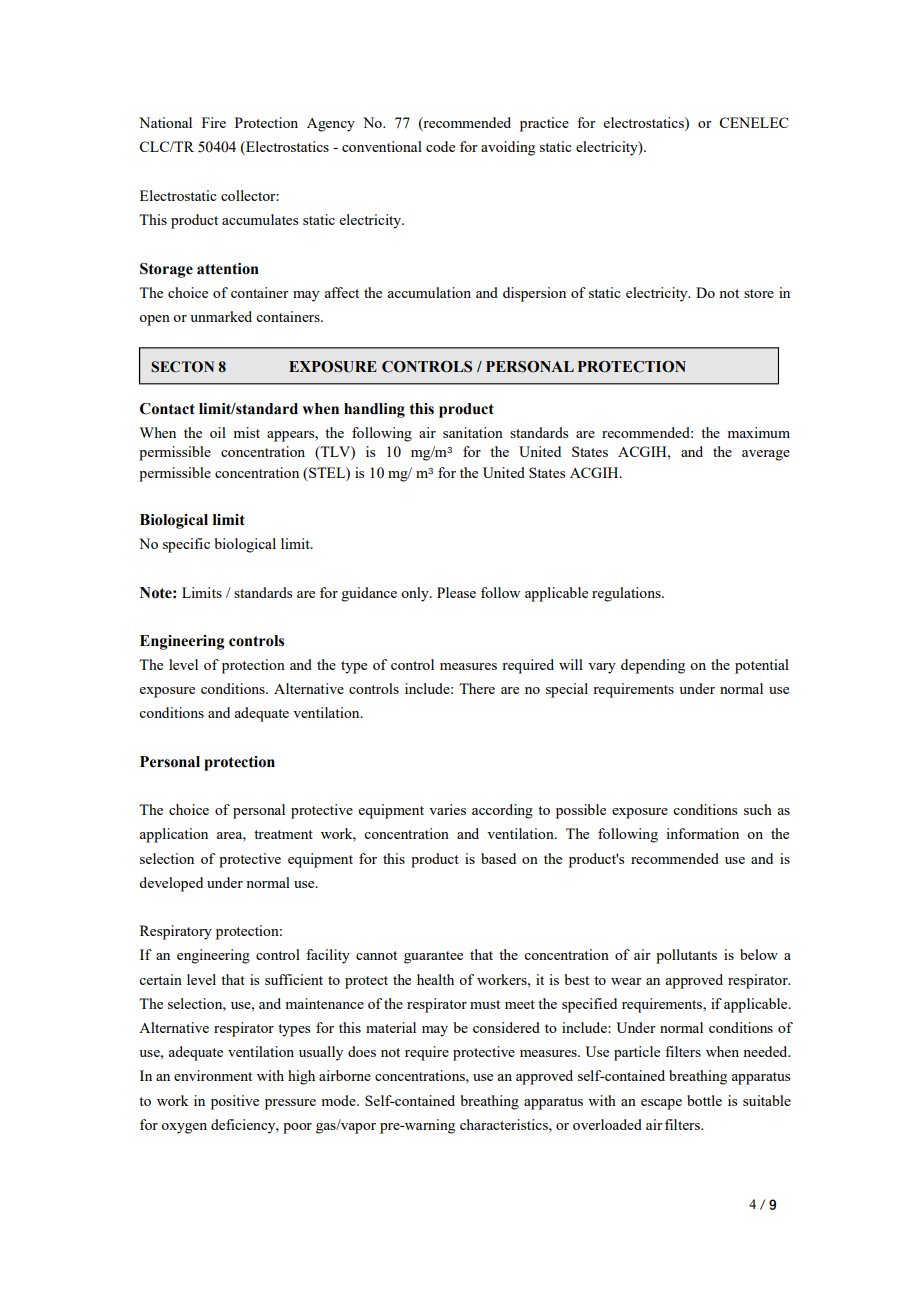  What do you see at coordinates (506, 1027) in the page?
I see `considered` at bounding box center [506, 1027].
